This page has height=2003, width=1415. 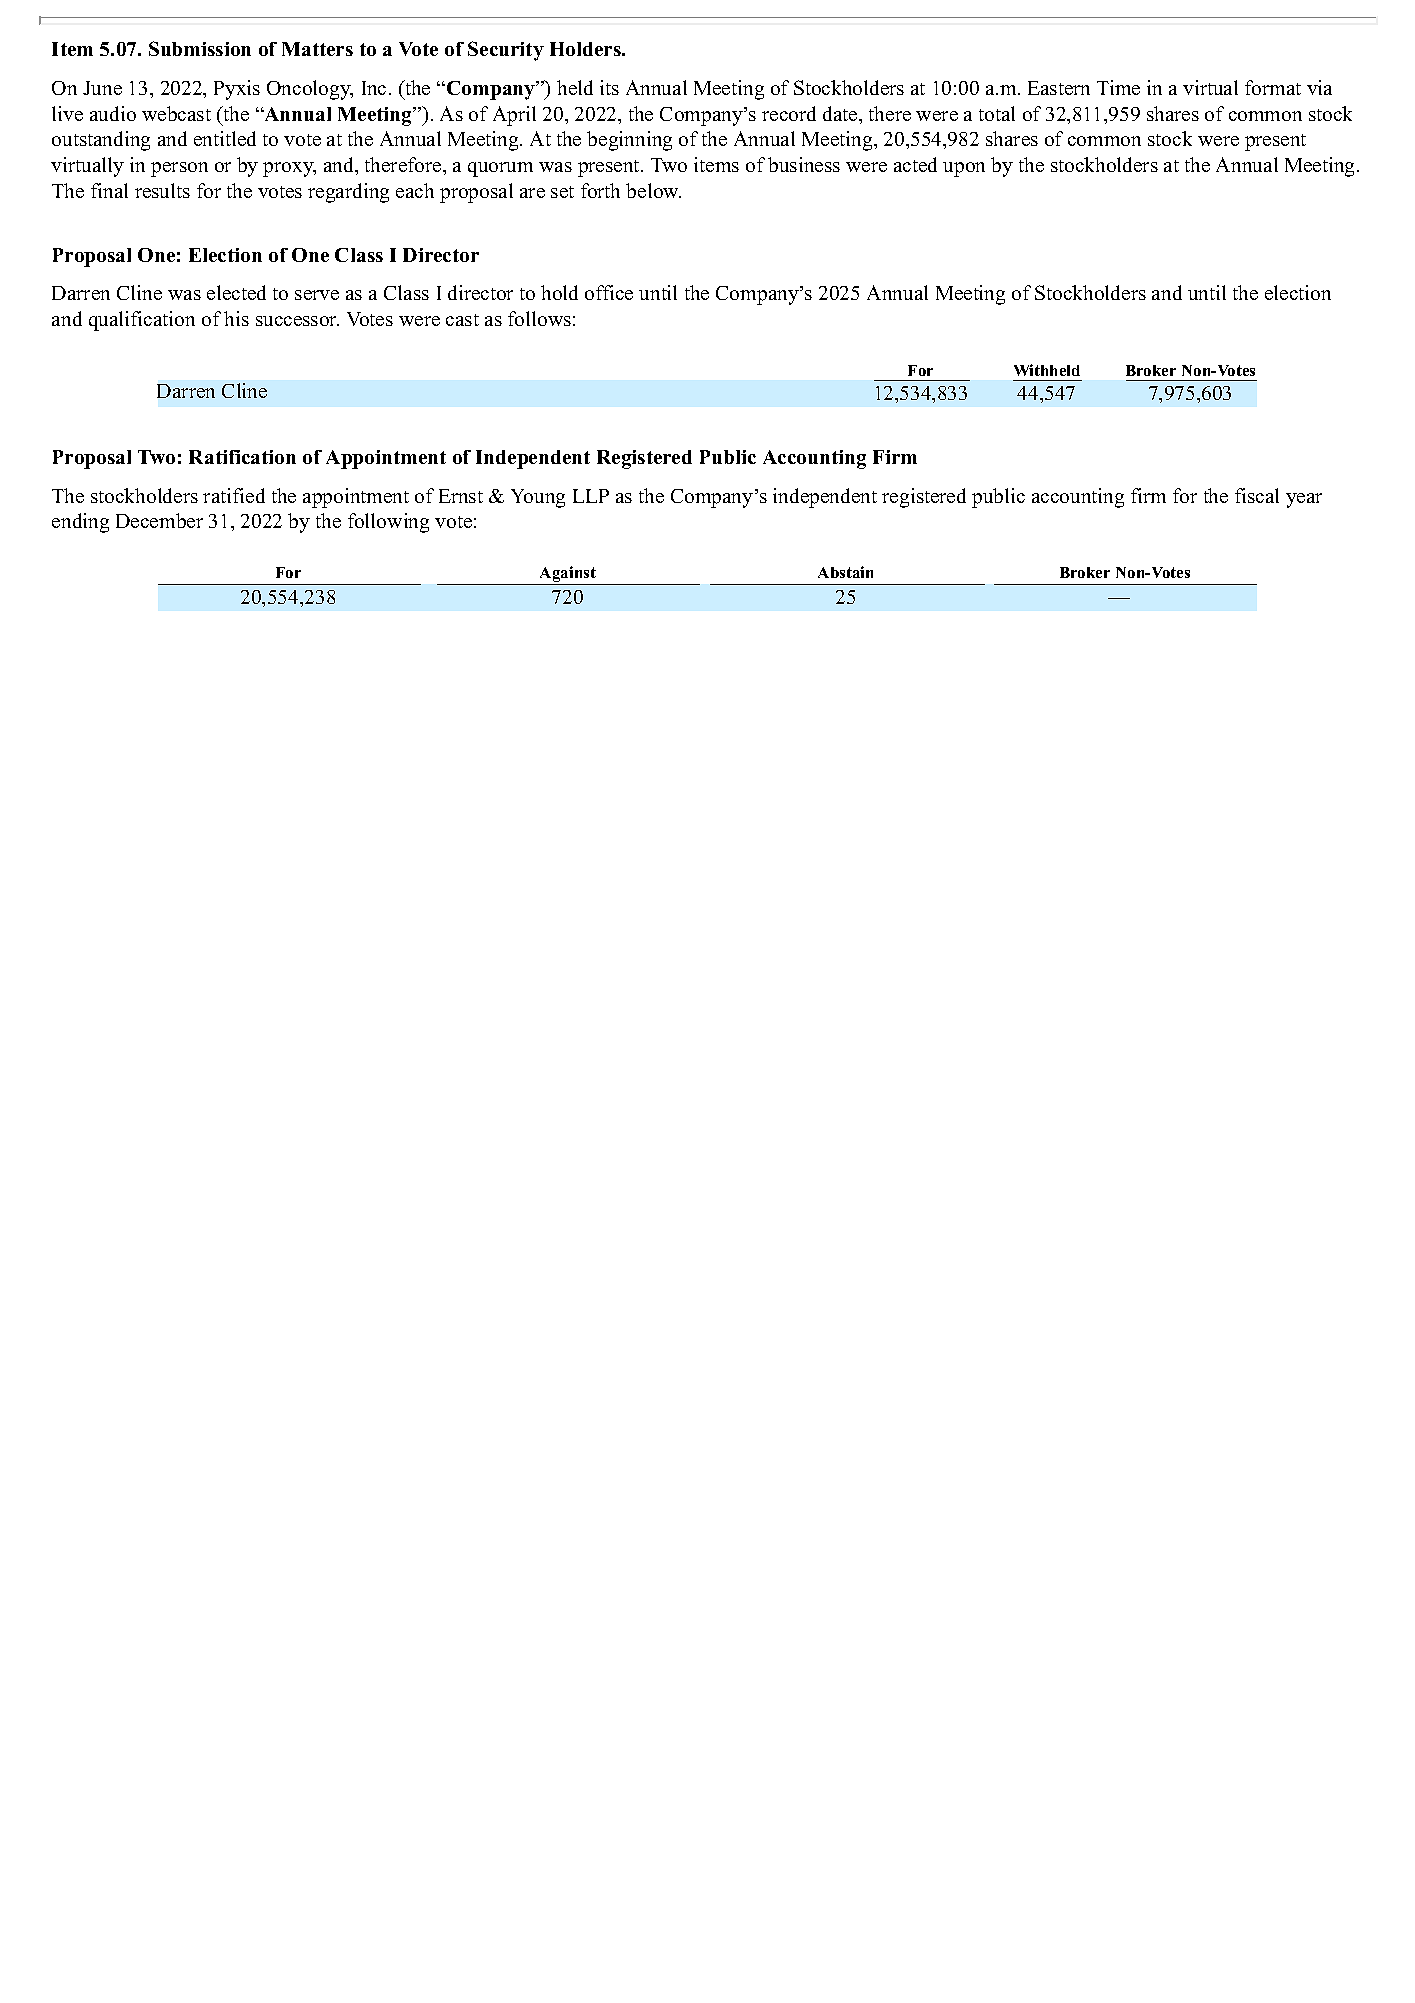 I want to click on upon, so click(x=964, y=169).
